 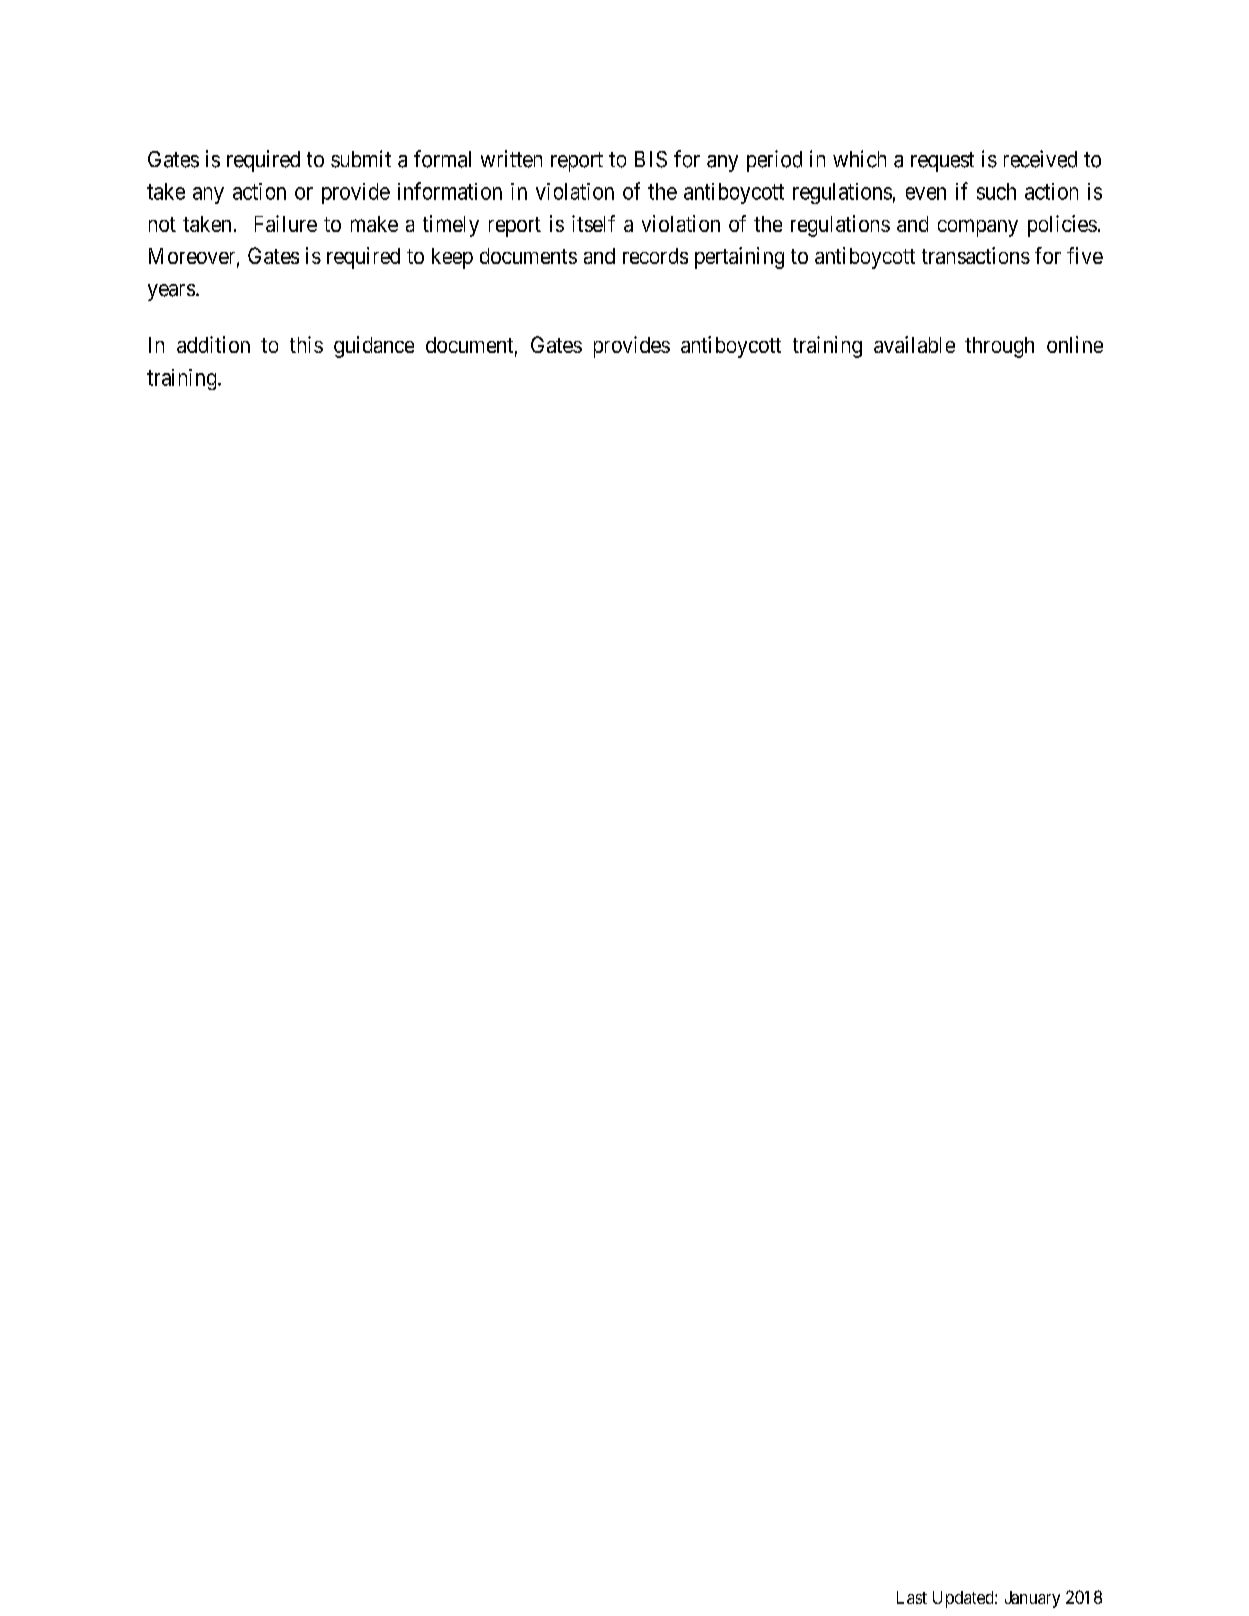 I want to click on January, so click(x=1032, y=1599).
